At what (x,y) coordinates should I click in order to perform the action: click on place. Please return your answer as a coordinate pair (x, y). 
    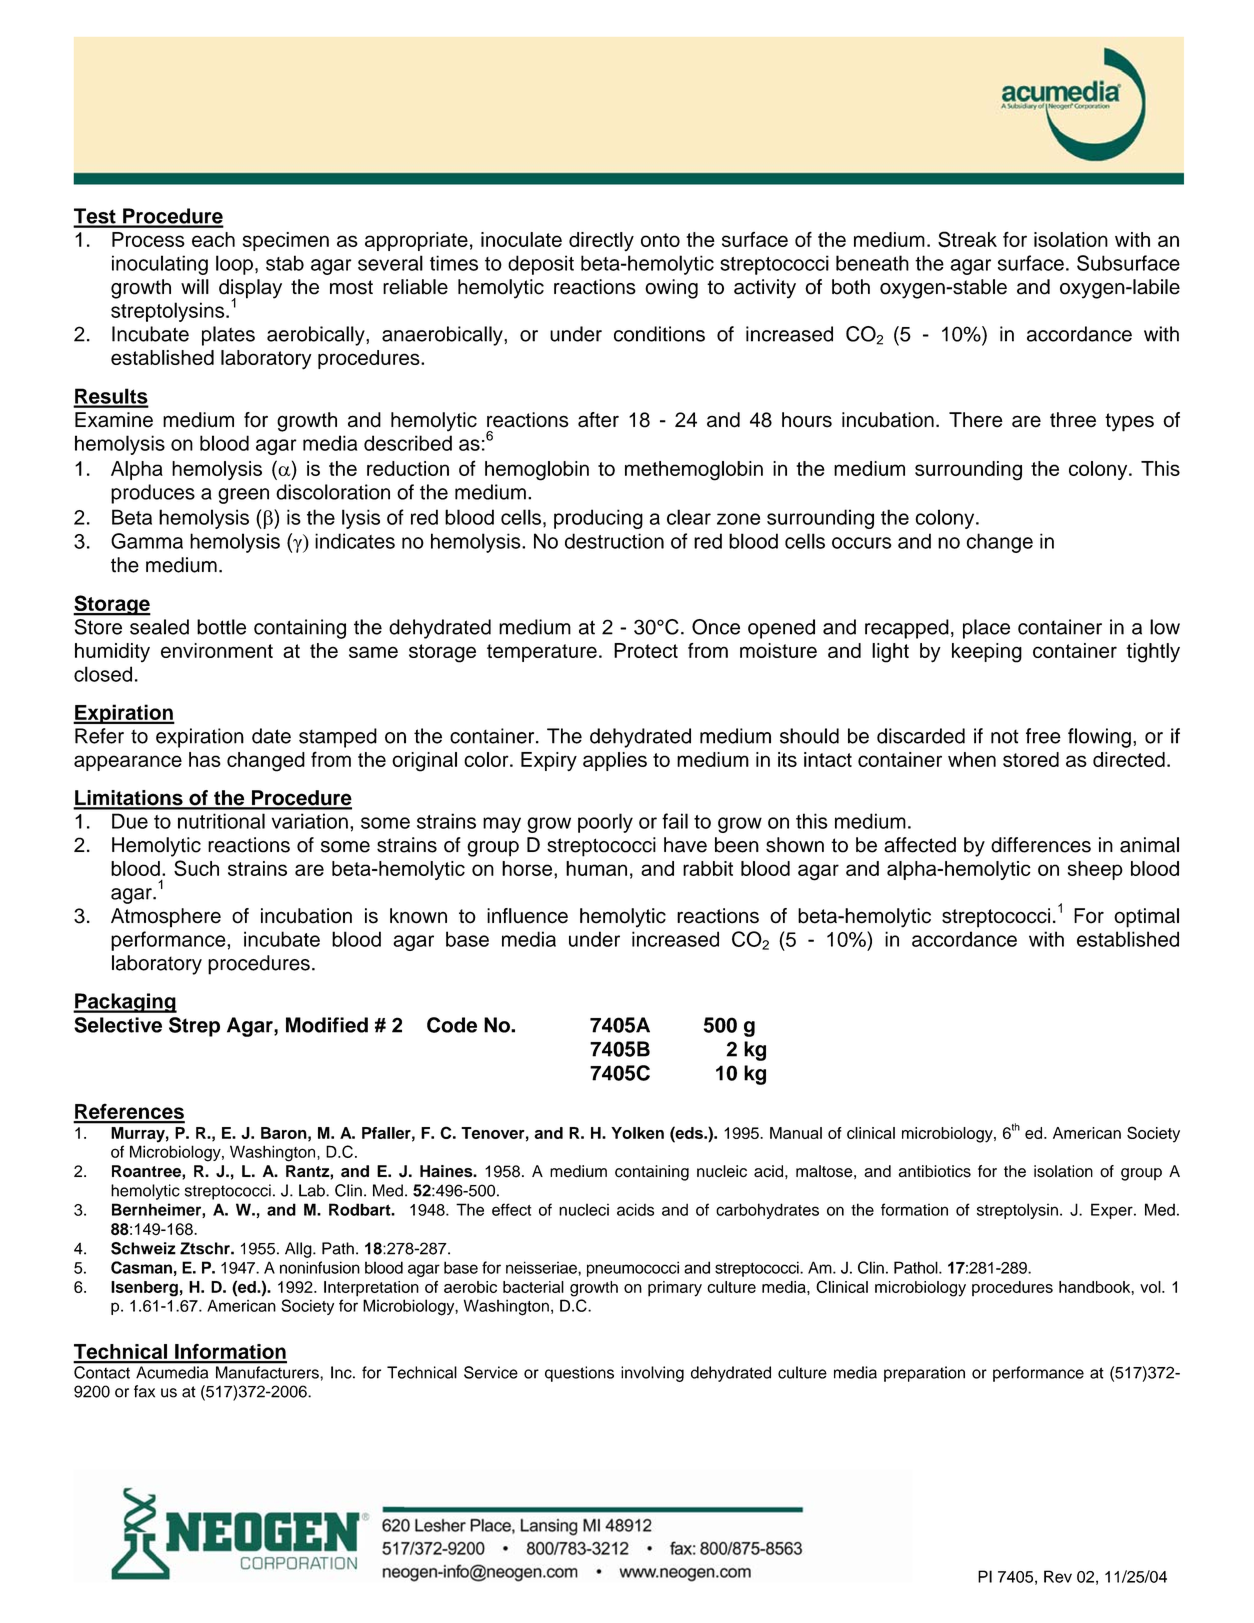
    Looking at the image, I should click on (986, 629).
